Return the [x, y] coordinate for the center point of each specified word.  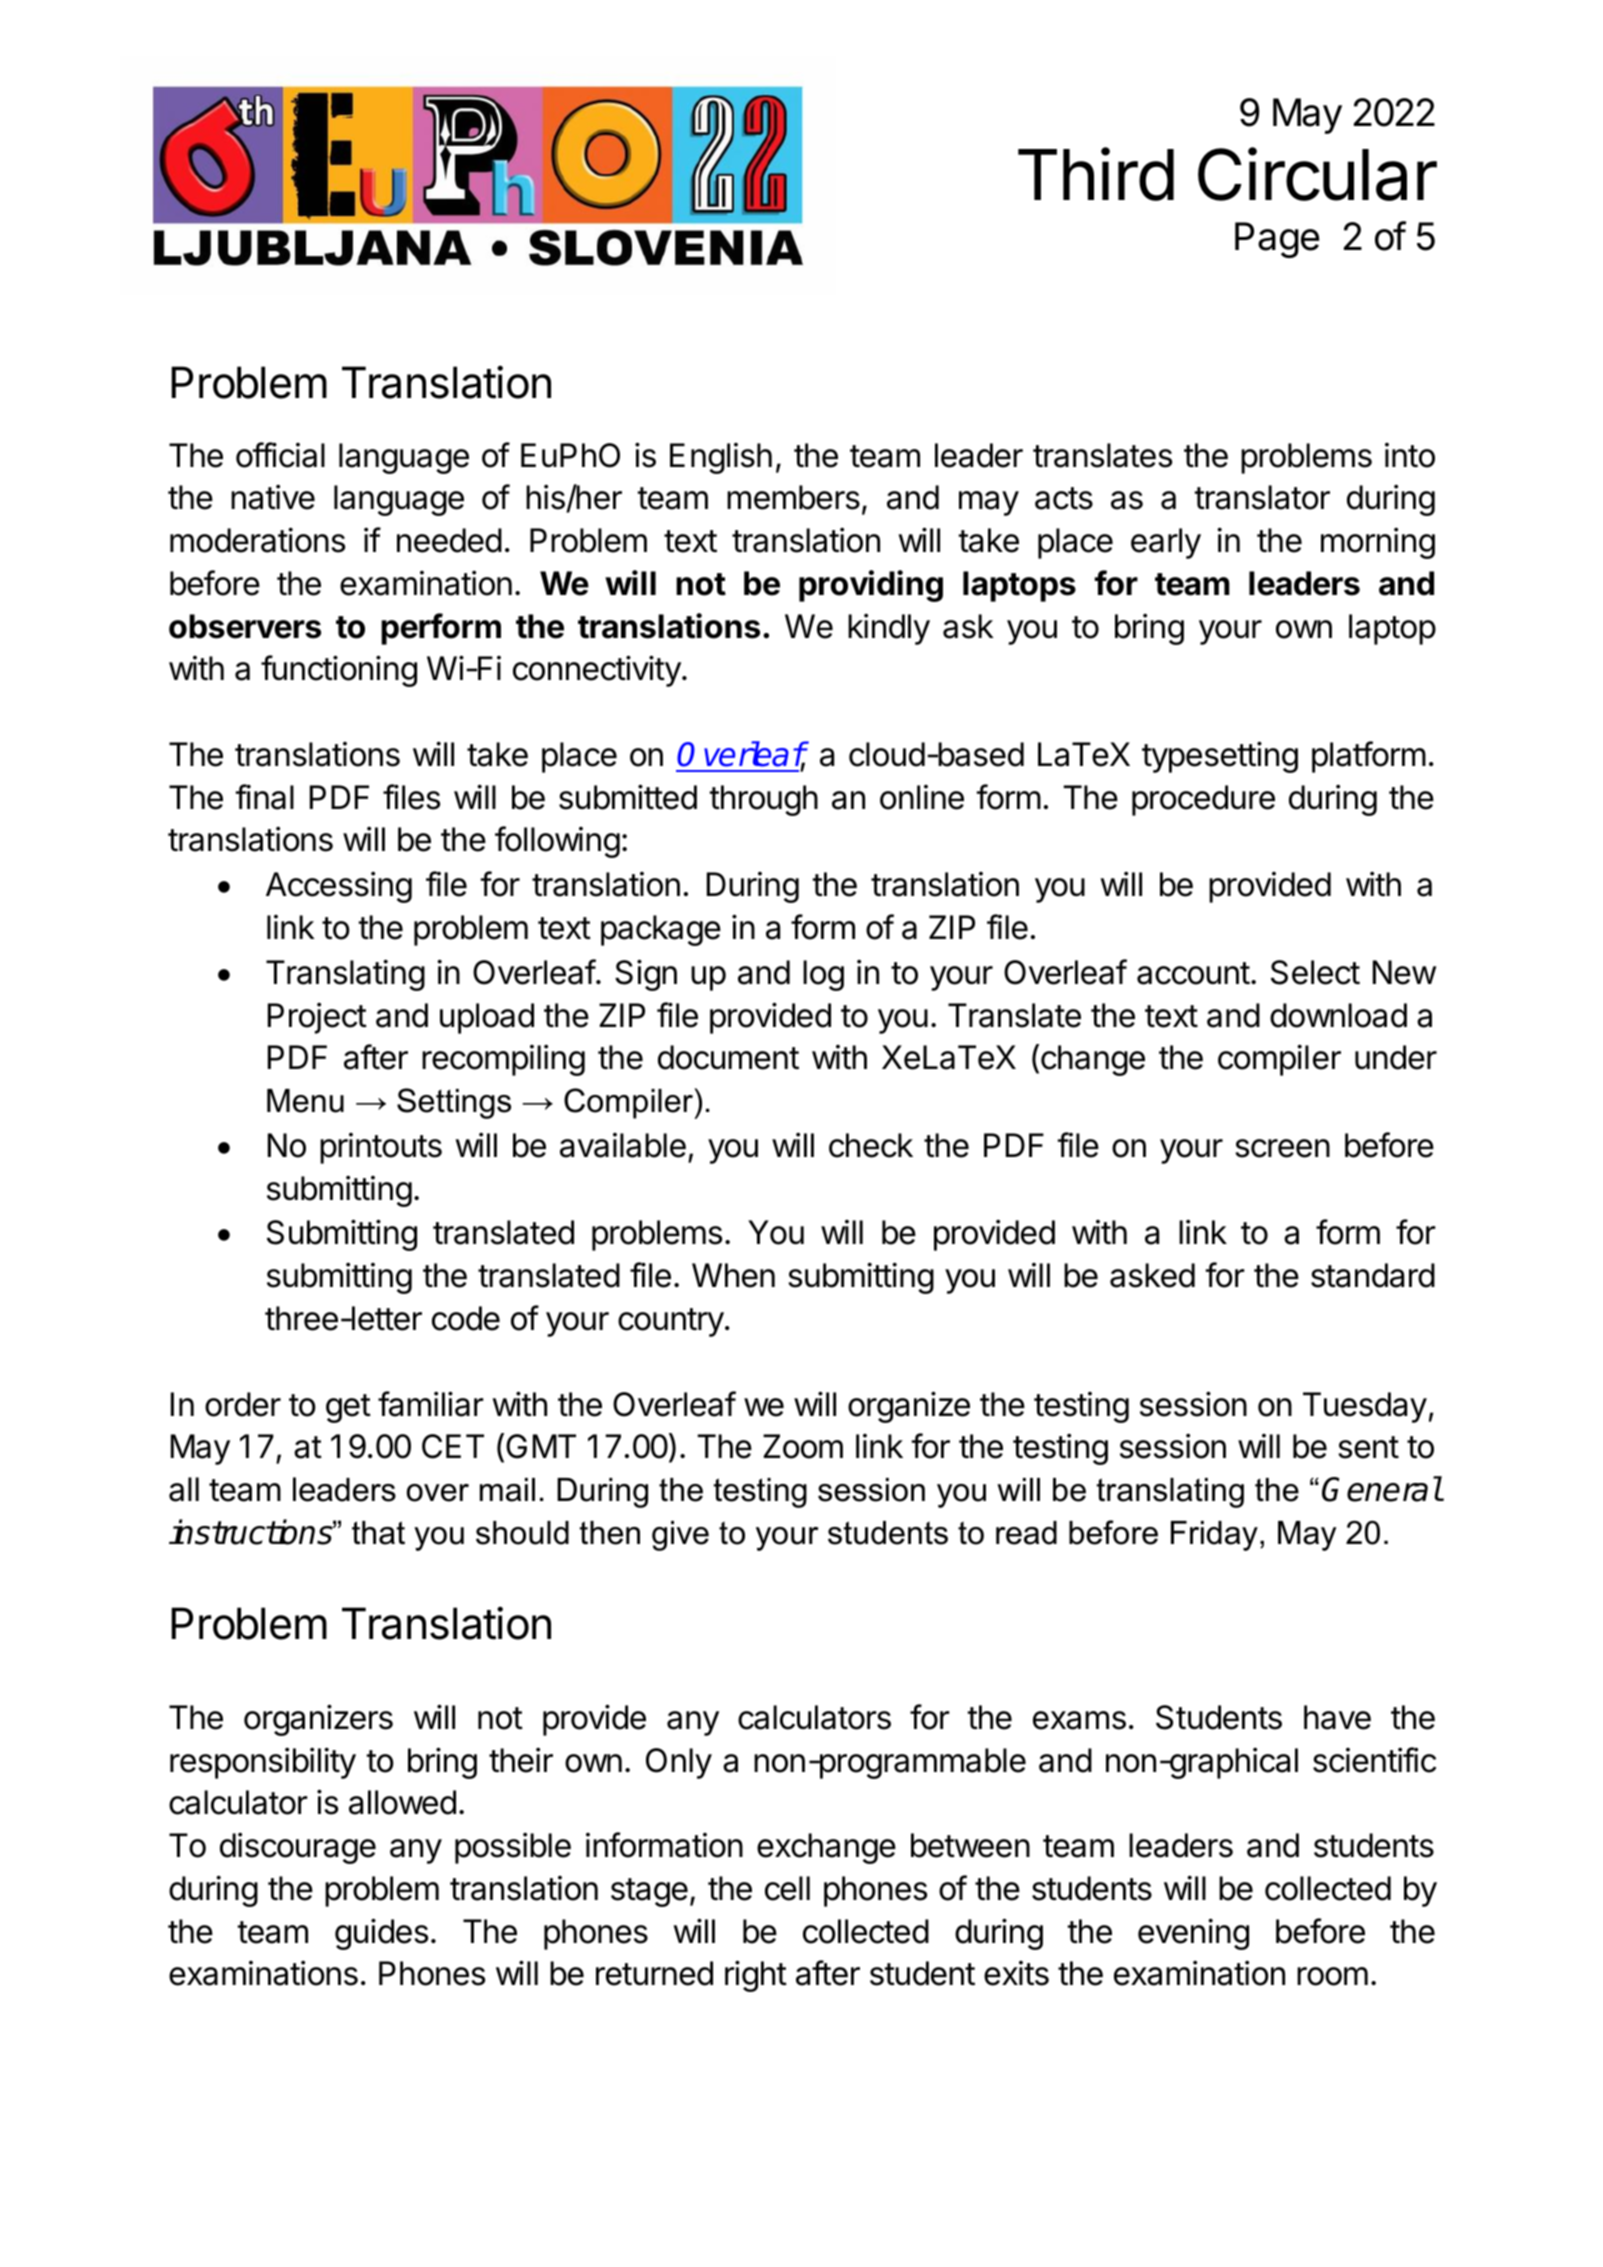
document [728, 1057]
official [280, 455]
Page [1277, 240]
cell [787, 1888]
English [721, 458]
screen [1282, 1148]
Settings [454, 1103]
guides [381, 1934]
